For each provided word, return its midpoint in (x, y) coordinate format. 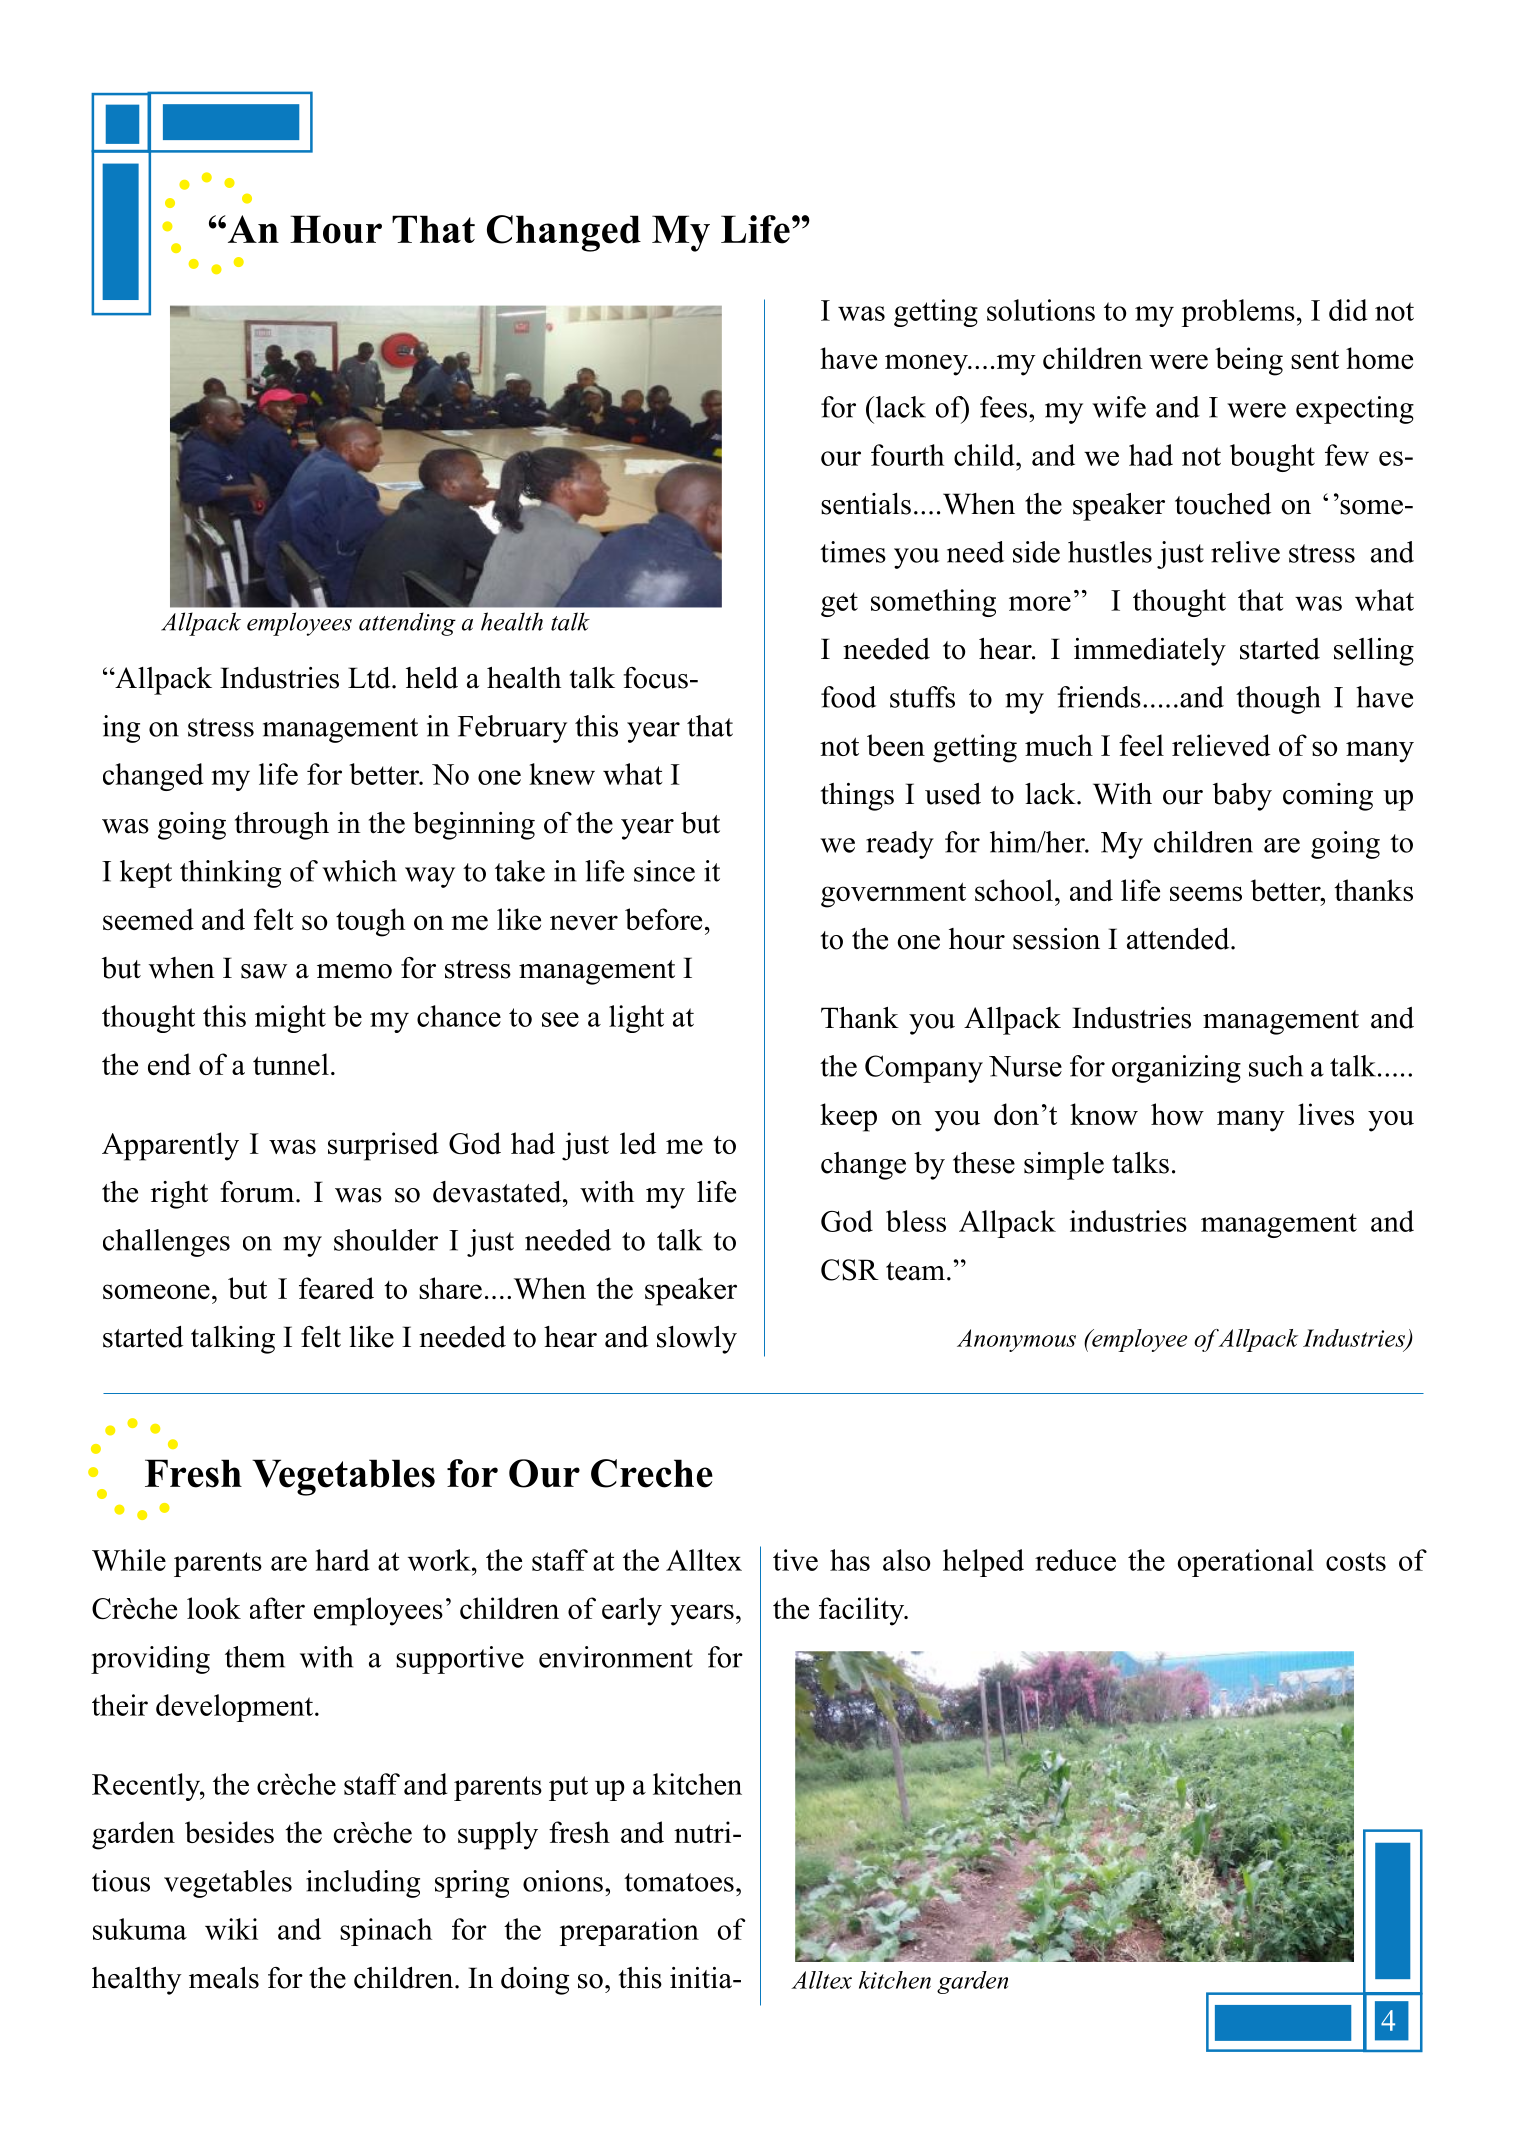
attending (407, 624)
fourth (907, 455)
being (1249, 361)
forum (258, 1192)
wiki (231, 1929)
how (1177, 1114)
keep (848, 1117)
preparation (629, 1932)
